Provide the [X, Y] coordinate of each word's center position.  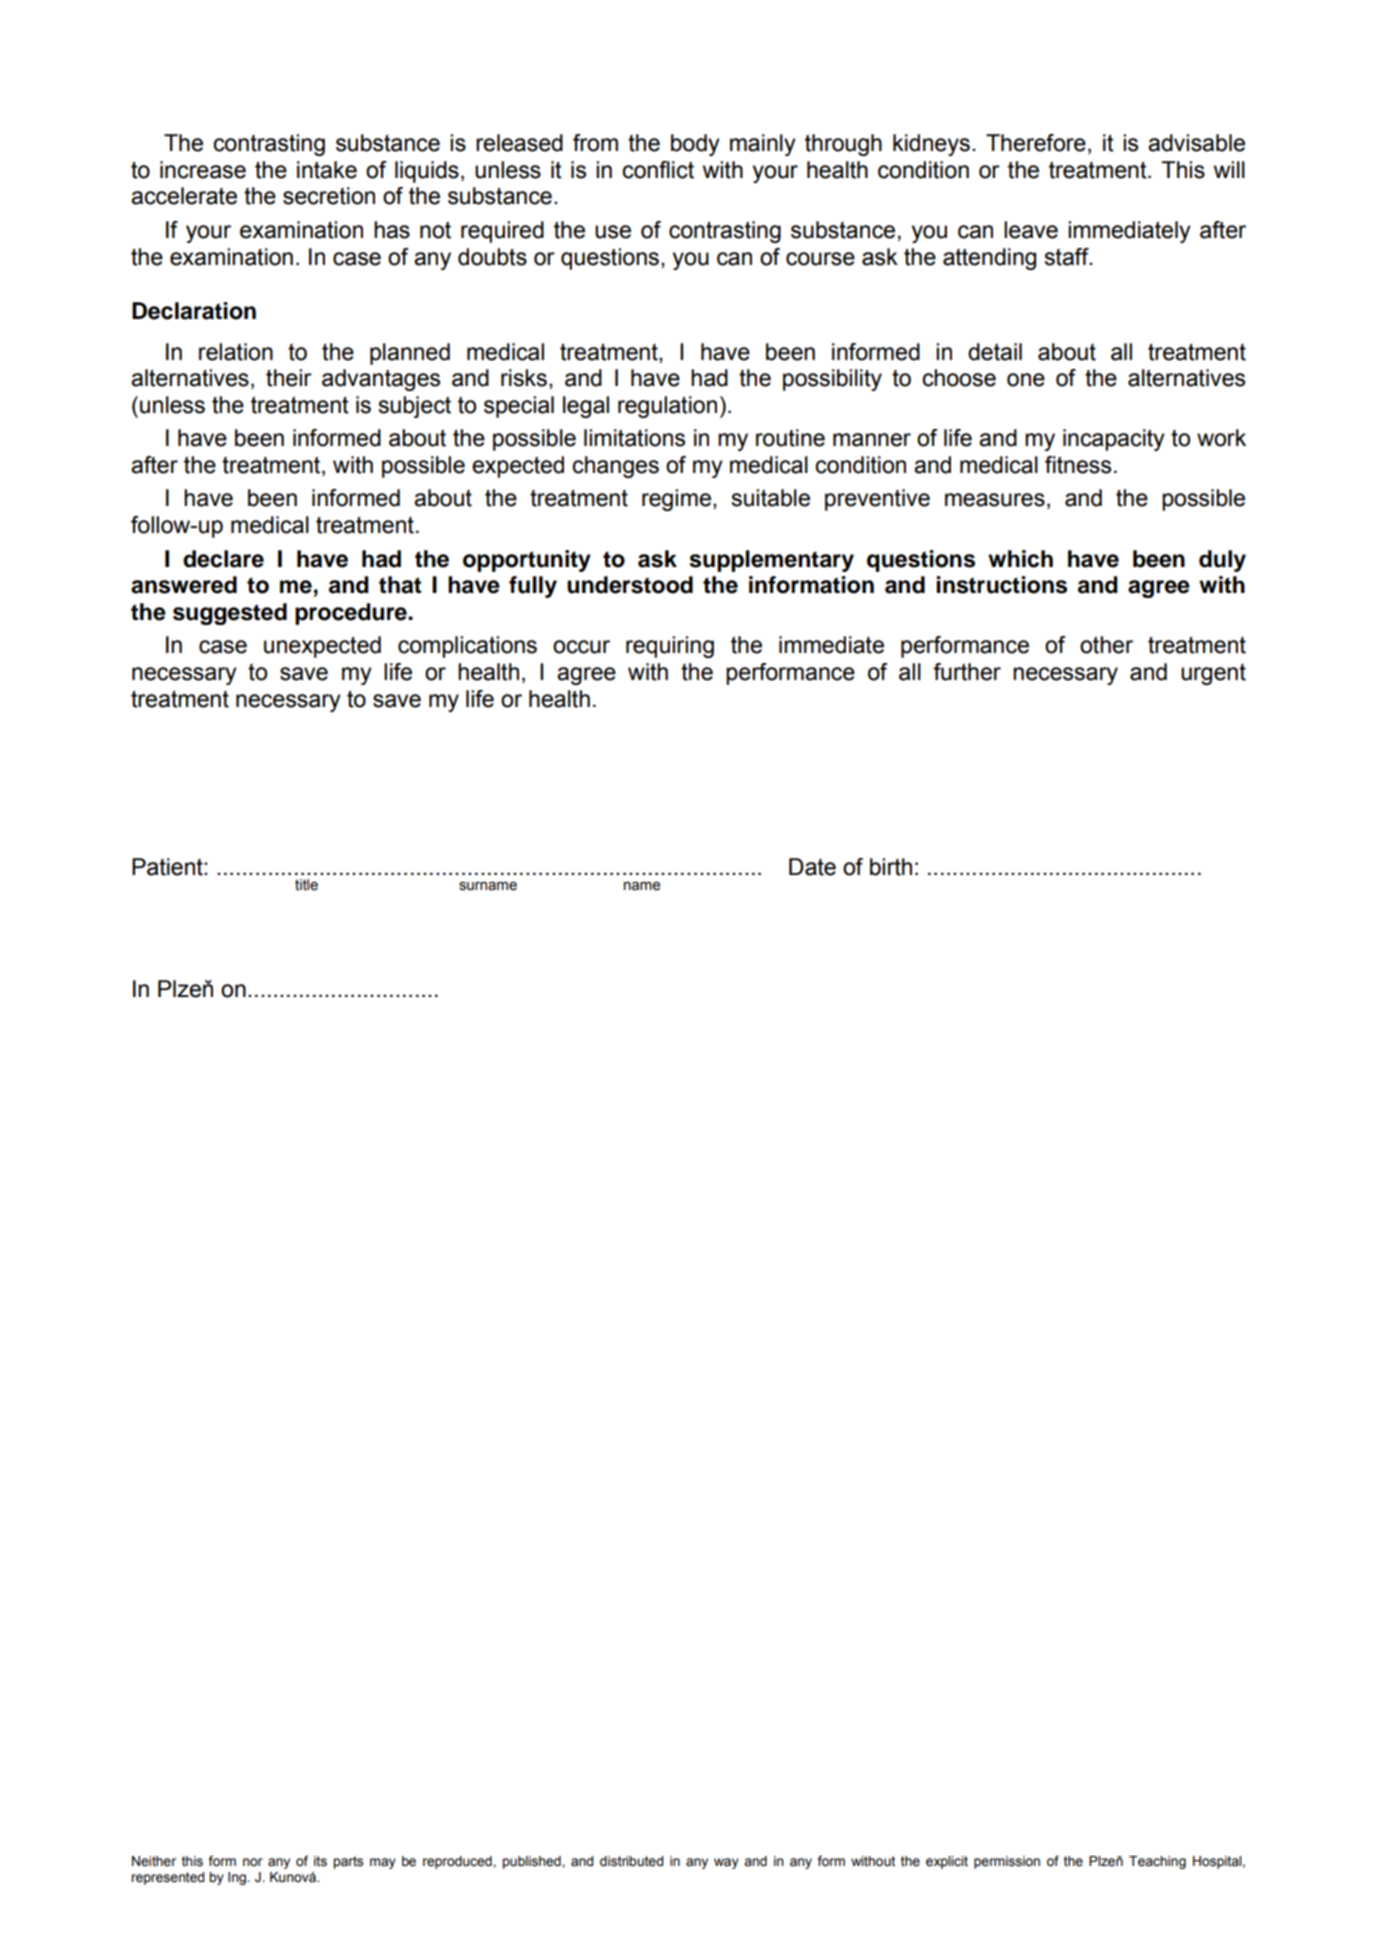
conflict [658, 170]
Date [812, 867]
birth [891, 867]
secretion [329, 196]
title [306, 885]
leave [1031, 230]
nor [253, 1862]
